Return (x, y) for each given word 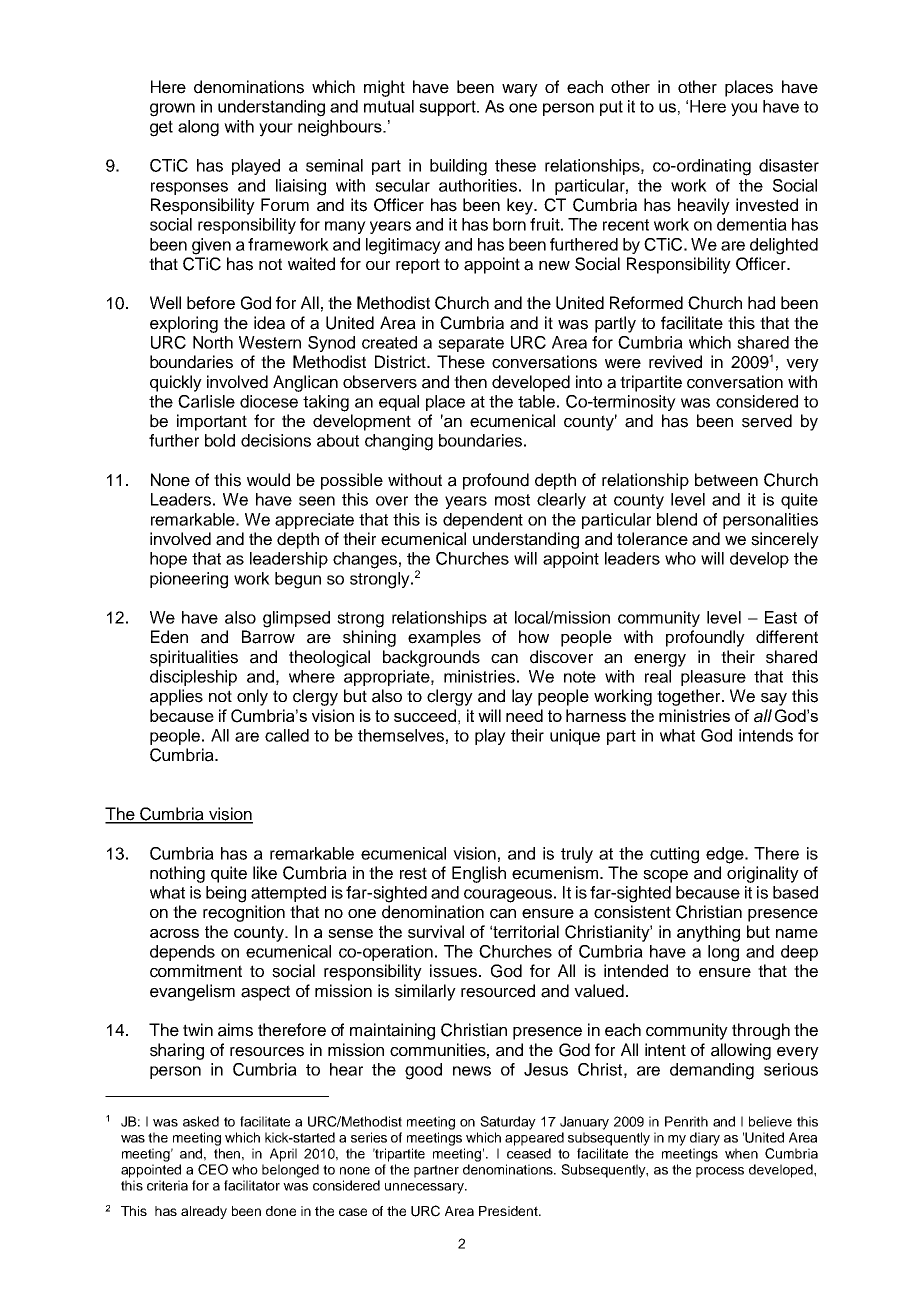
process (720, 1172)
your (276, 130)
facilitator (252, 1185)
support (449, 108)
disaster (789, 165)
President (509, 1211)
